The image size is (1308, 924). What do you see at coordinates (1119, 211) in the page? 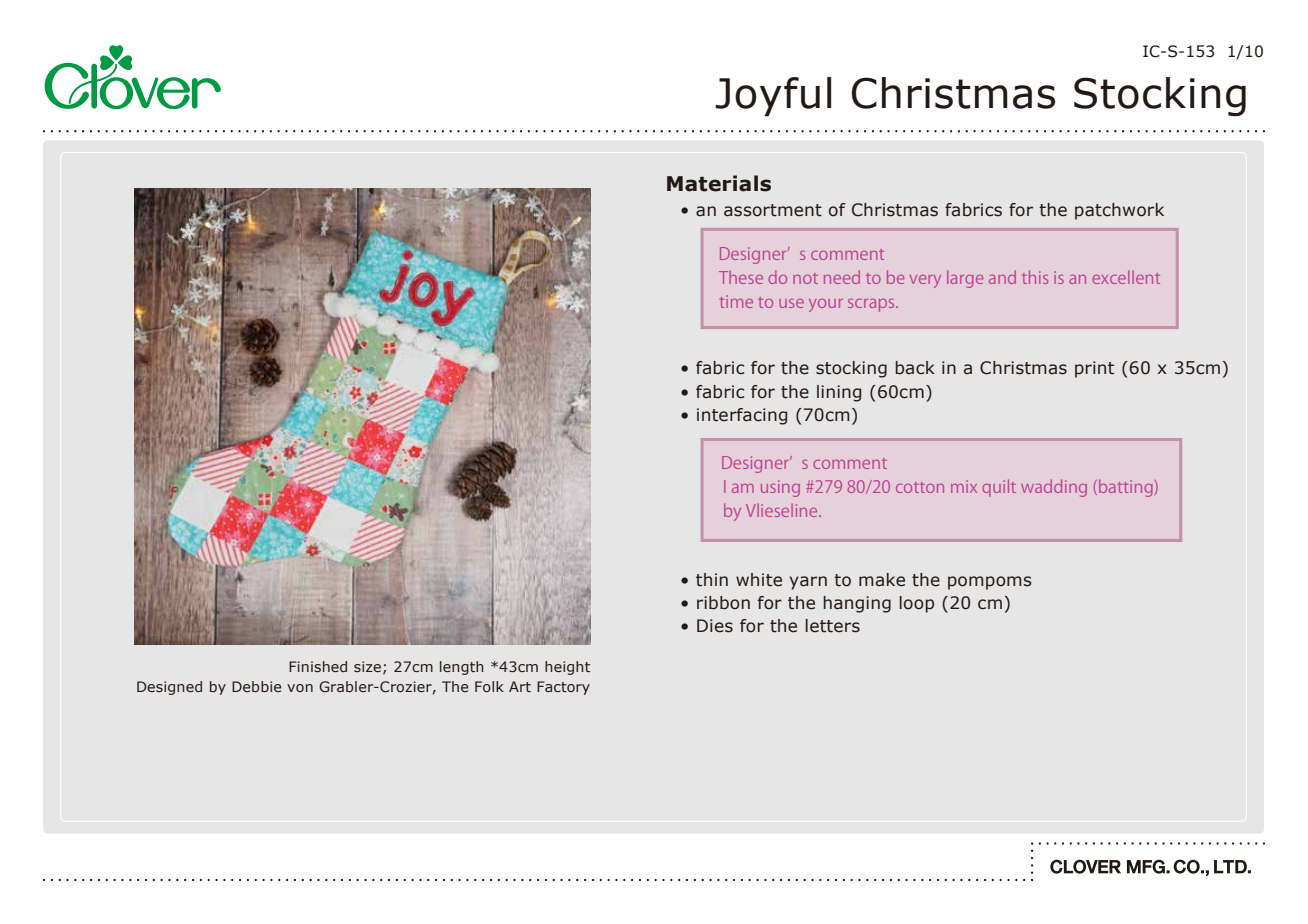
I see `patchwork` at bounding box center [1119, 211].
